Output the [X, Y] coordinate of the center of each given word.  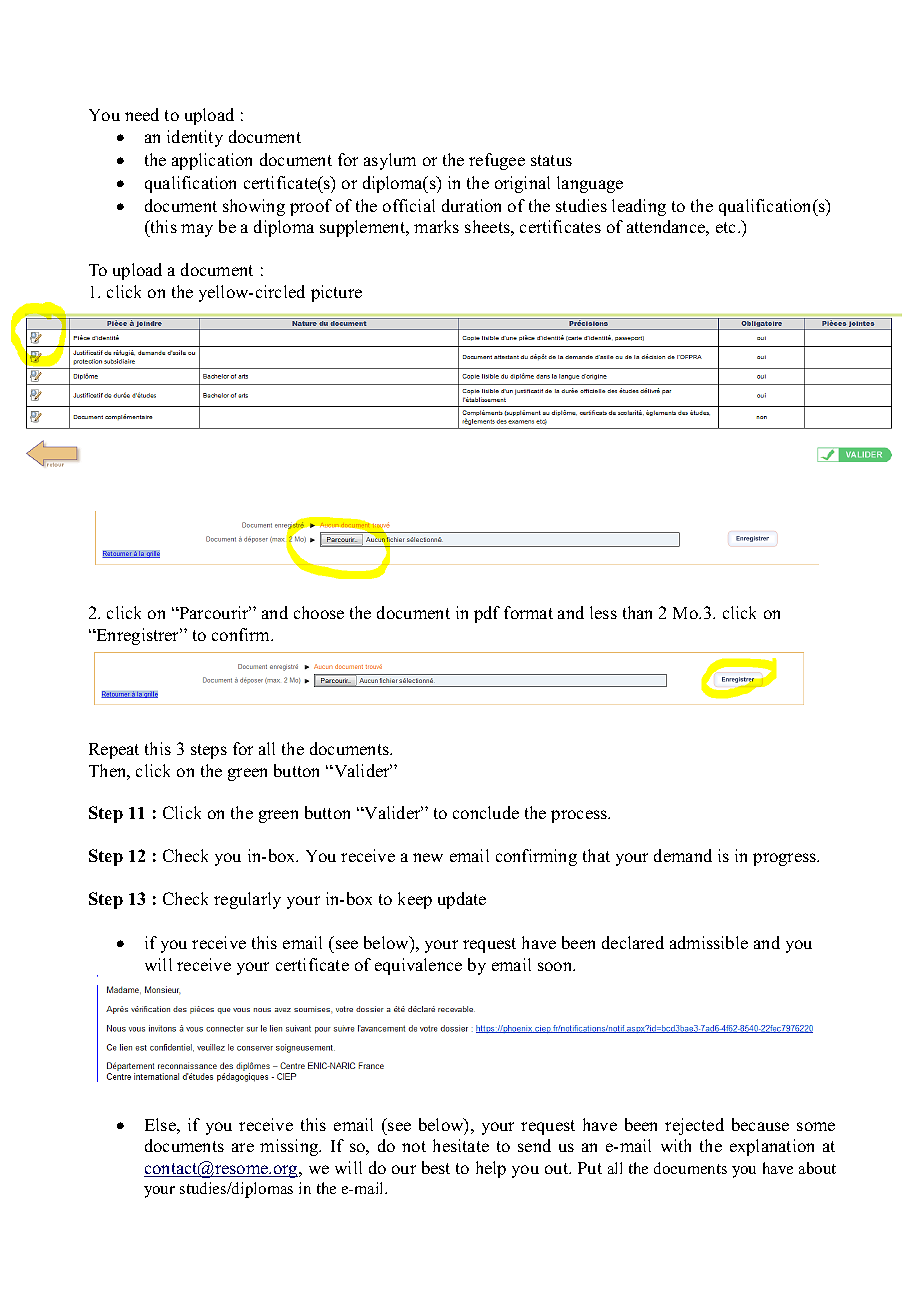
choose [319, 612]
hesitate [461, 1145]
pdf [487, 614]
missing [290, 1147]
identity [195, 138]
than [637, 612]
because [760, 1124]
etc [727, 227]
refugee [497, 161]
